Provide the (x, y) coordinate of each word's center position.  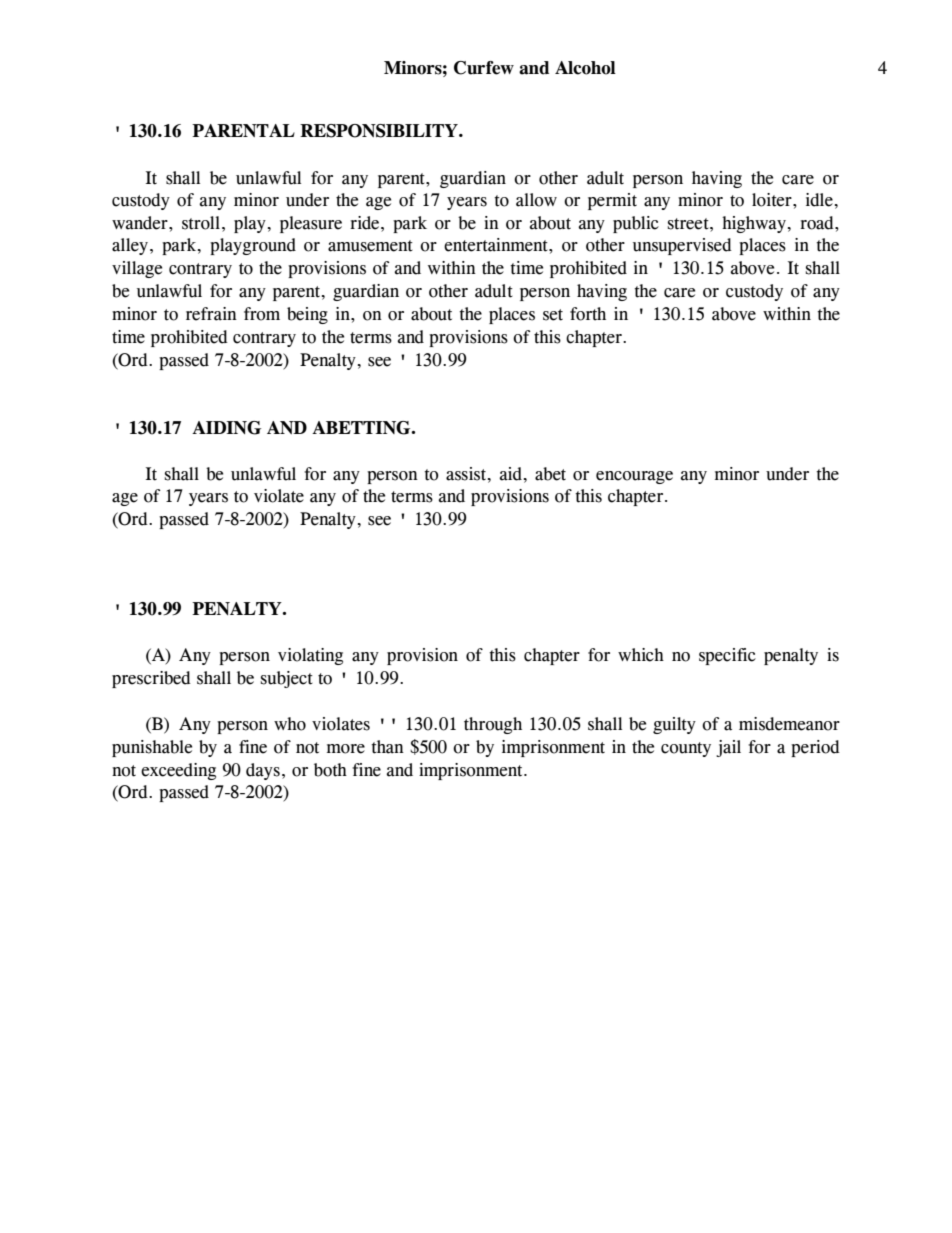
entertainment (497, 245)
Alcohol (585, 68)
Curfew (484, 68)
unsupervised (682, 246)
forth (588, 314)
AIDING (226, 428)
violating (310, 656)
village (137, 269)
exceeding (178, 771)
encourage (634, 477)
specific (727, 656)
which (641, 655)
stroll (201, 223)
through (493, 725)
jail (728, 748)
